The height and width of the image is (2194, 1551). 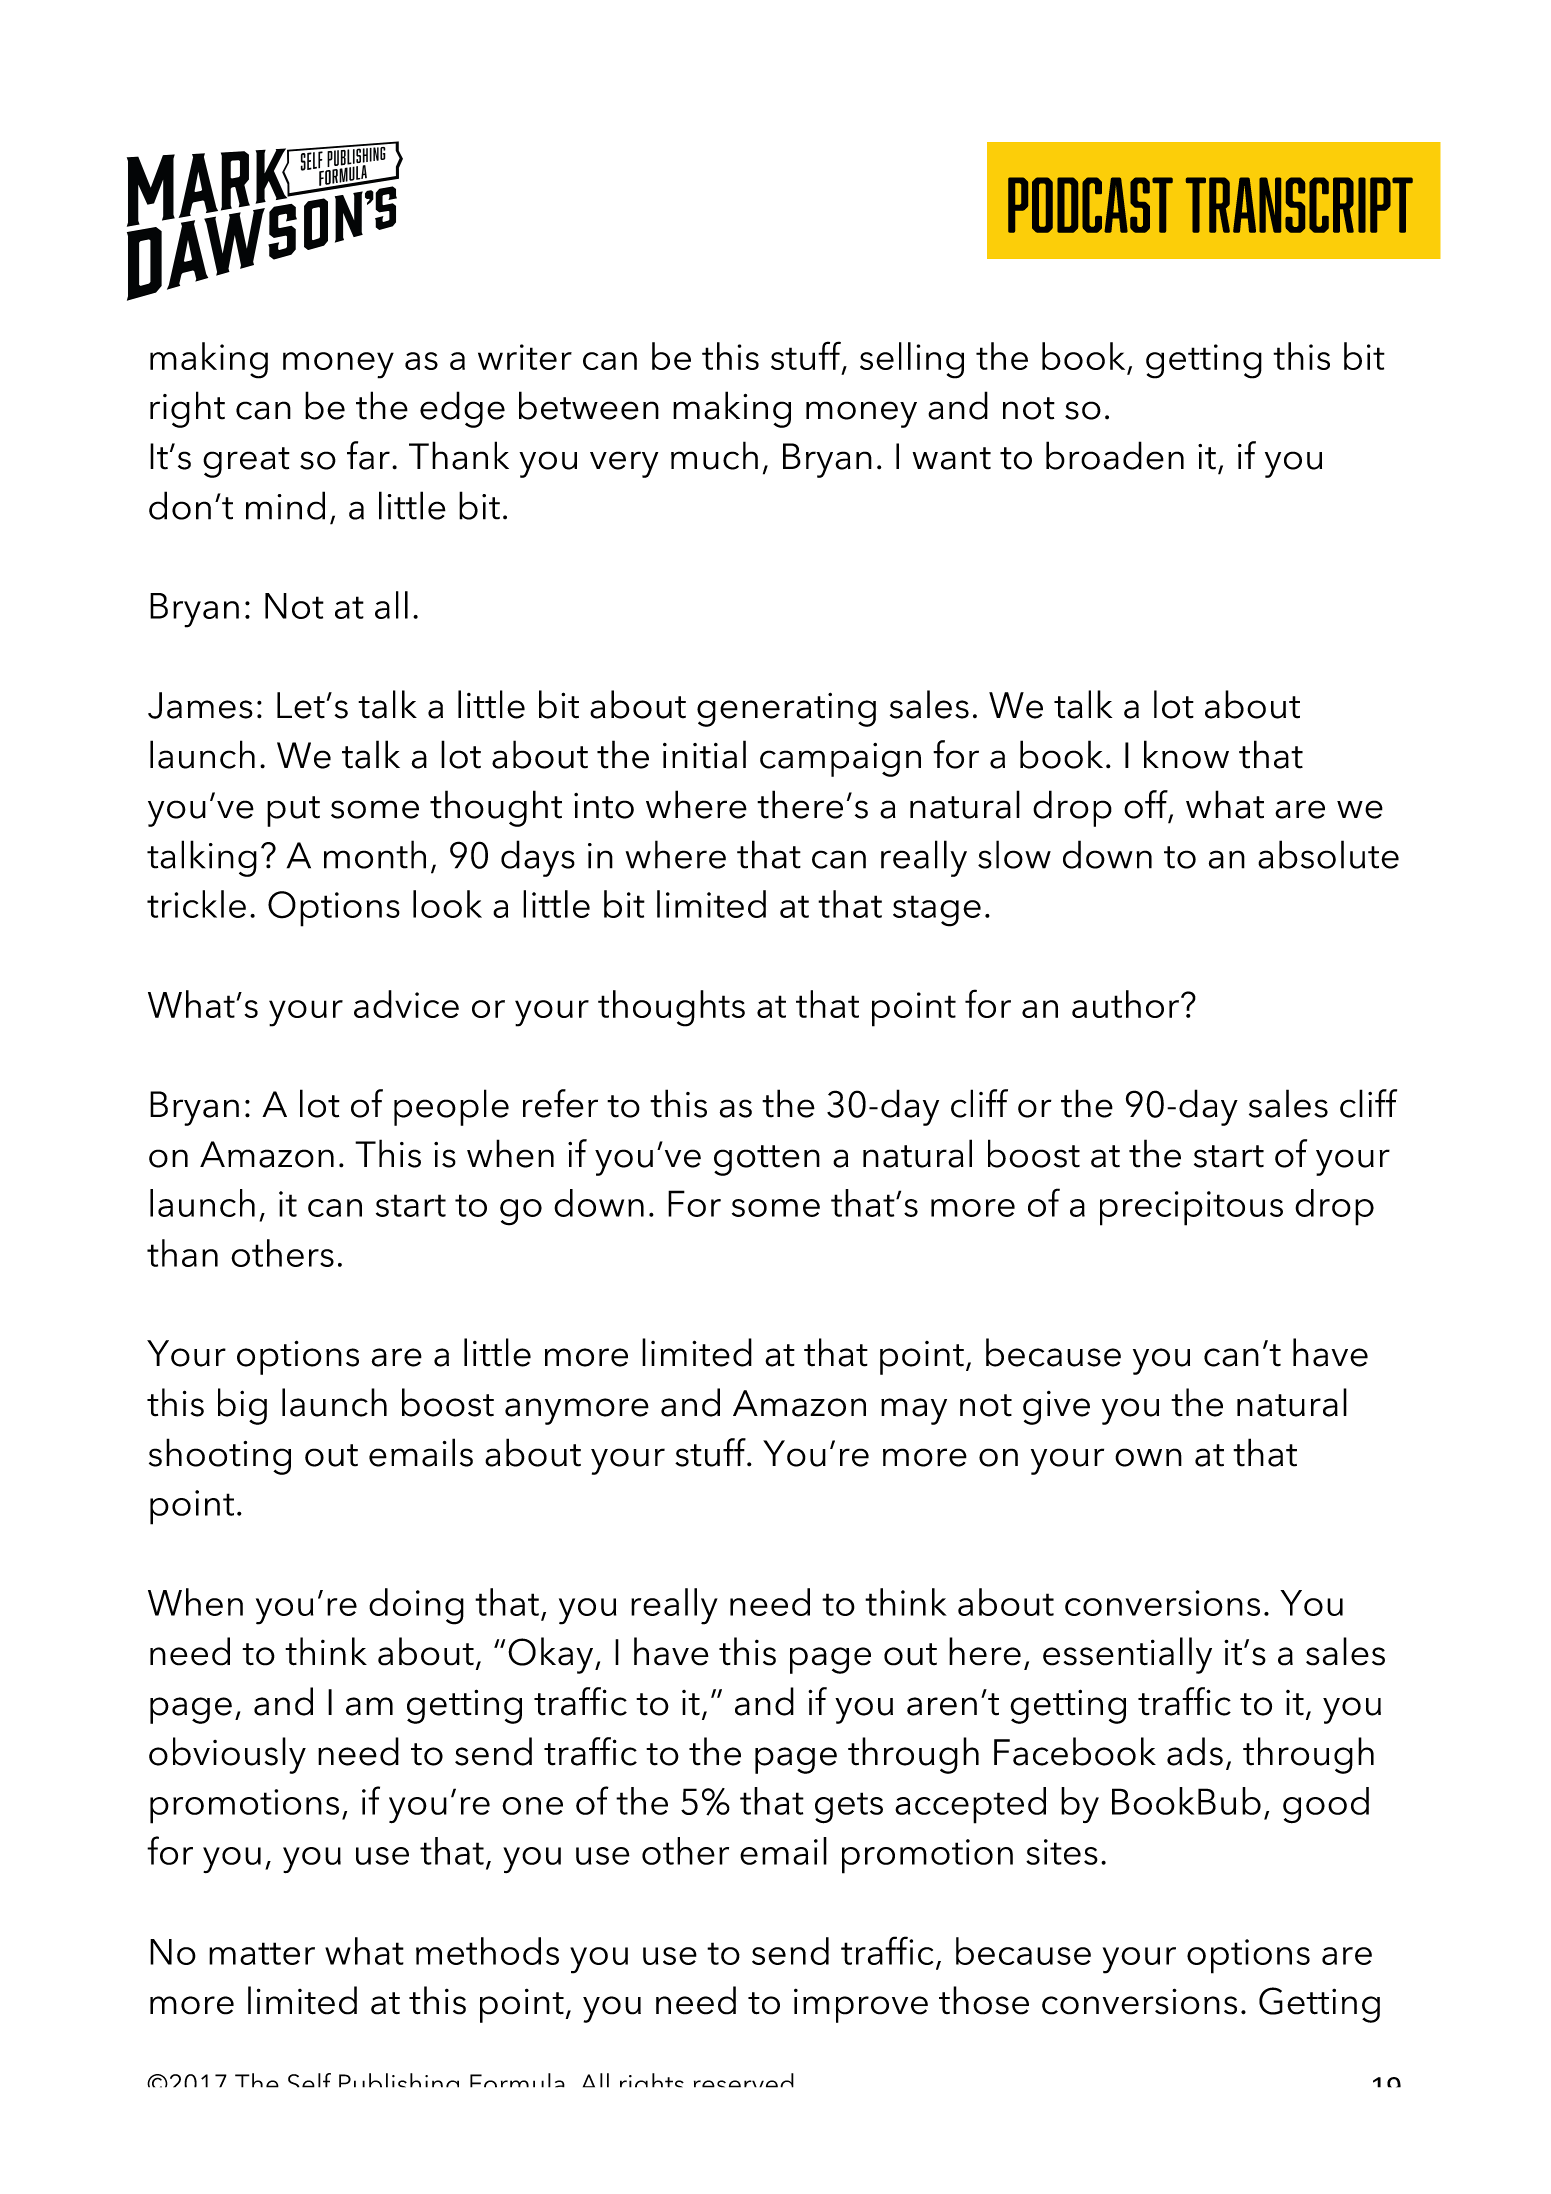 What do you see at coordinates (744, 2080) in the image?
I see `reserved` at bounding box center [744, 2080].
